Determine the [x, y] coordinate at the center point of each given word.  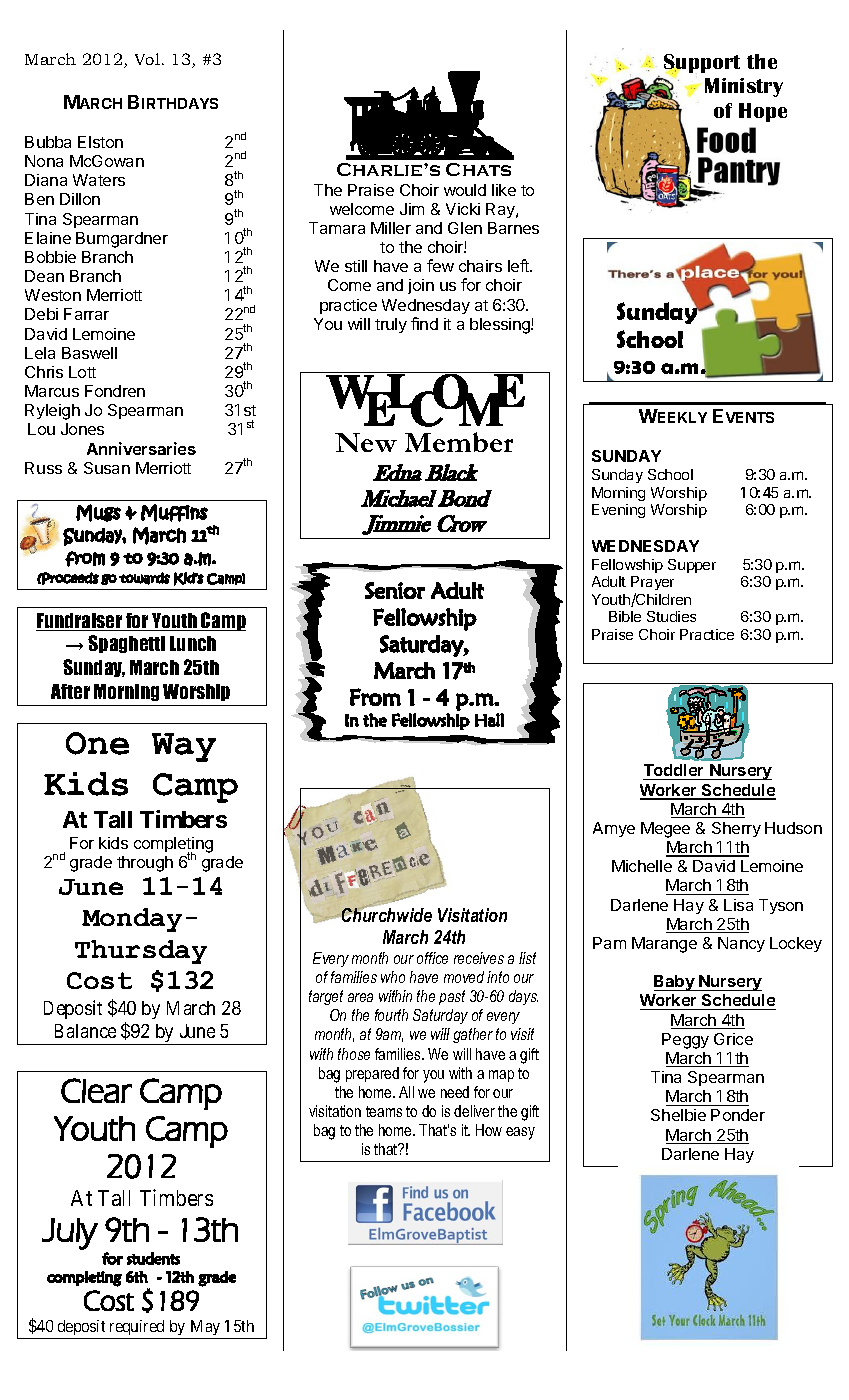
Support [702, 64]
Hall [489, 720]
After [70, 691]
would [465, 190]
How [489, 1130]
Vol [147, 59]
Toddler [675, 772]
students [153, 1258]
